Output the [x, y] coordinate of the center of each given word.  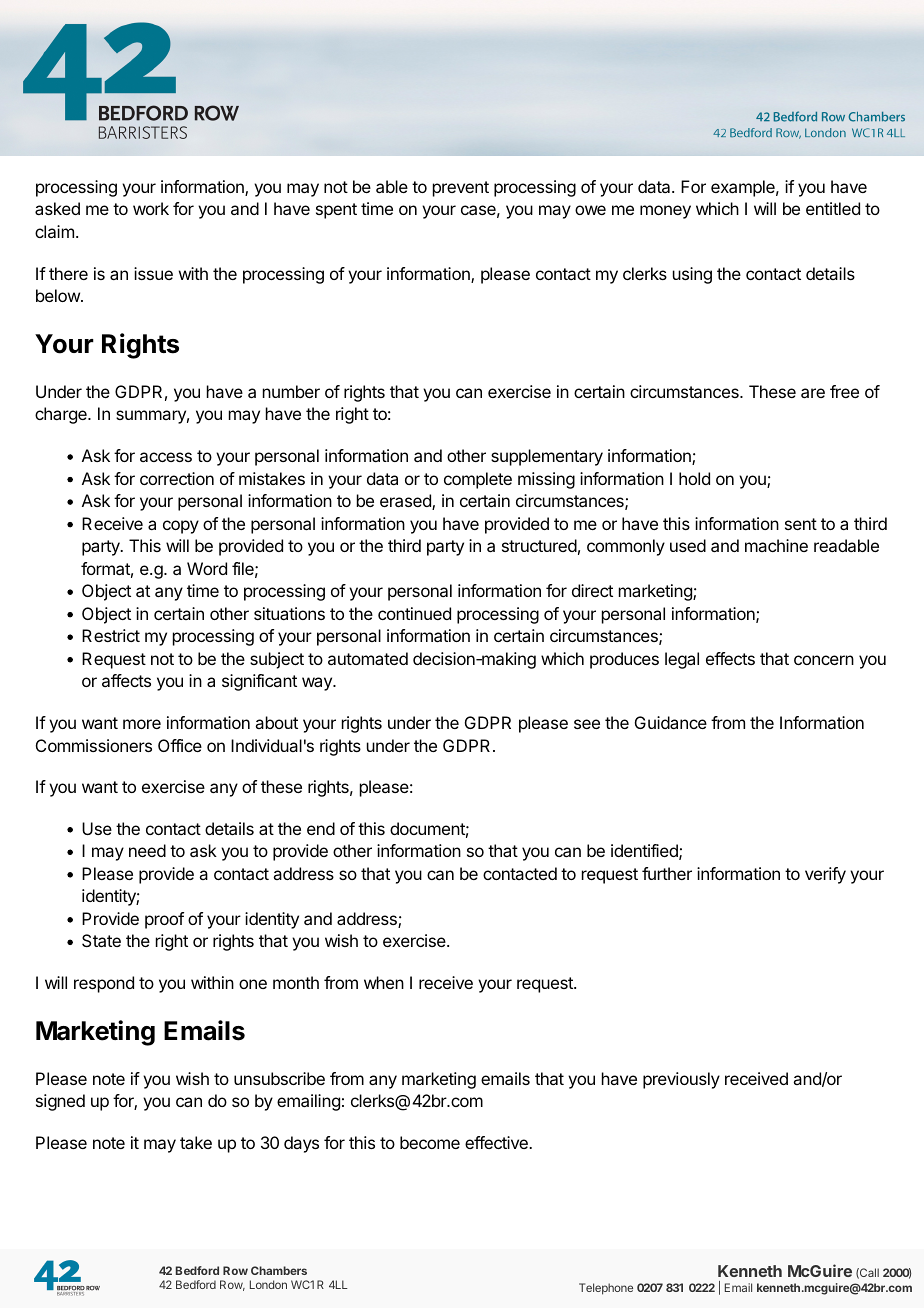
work [151, 208]
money [665, 212]
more [142, 724]
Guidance [671, 722]
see [587, 724]
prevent [461, 189]
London [268, 1284]
